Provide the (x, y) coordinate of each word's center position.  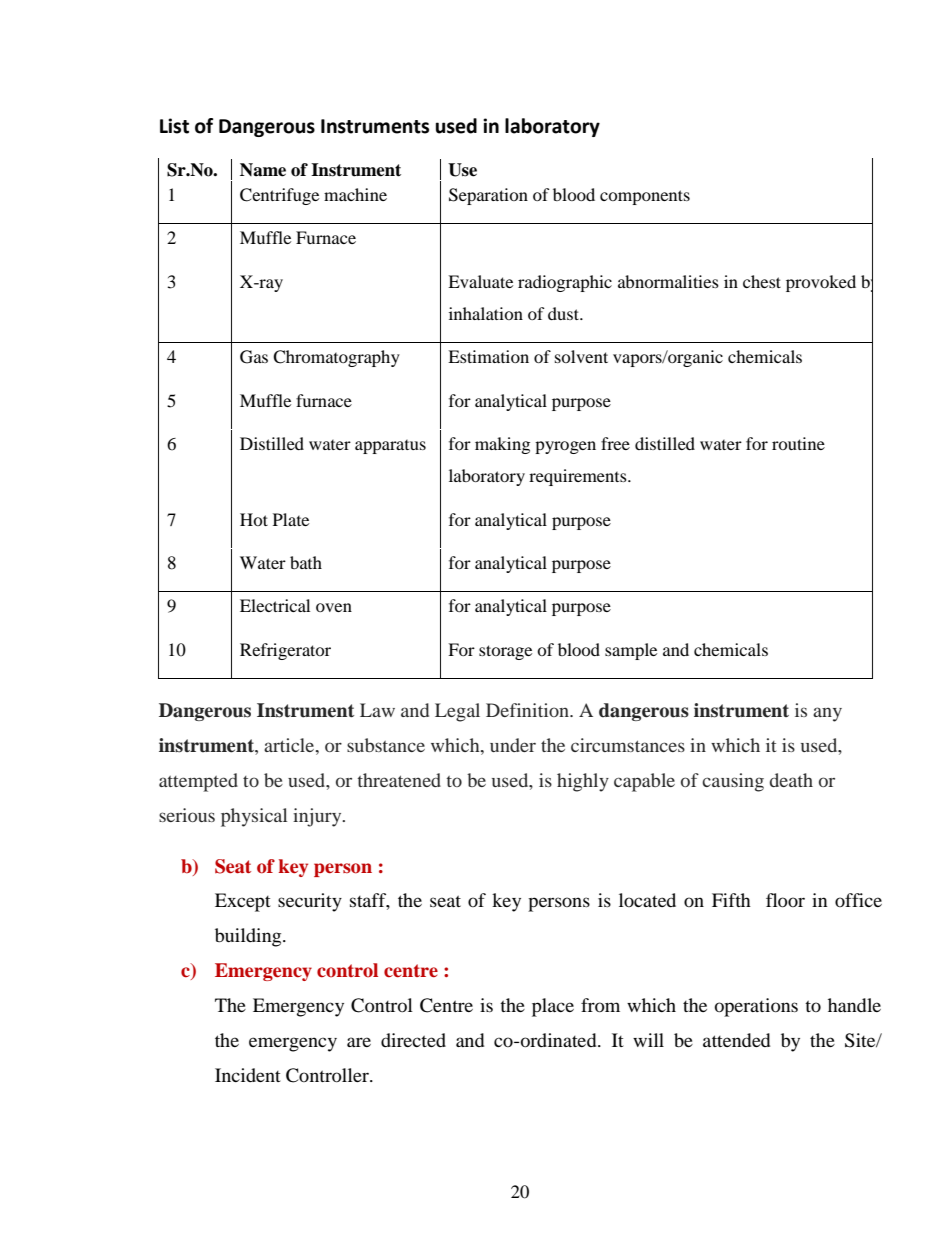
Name (263, 170)
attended (736, 1040)
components (645, 197)
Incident (248, 1075)
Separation (488, 196)
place (553, 1007)
